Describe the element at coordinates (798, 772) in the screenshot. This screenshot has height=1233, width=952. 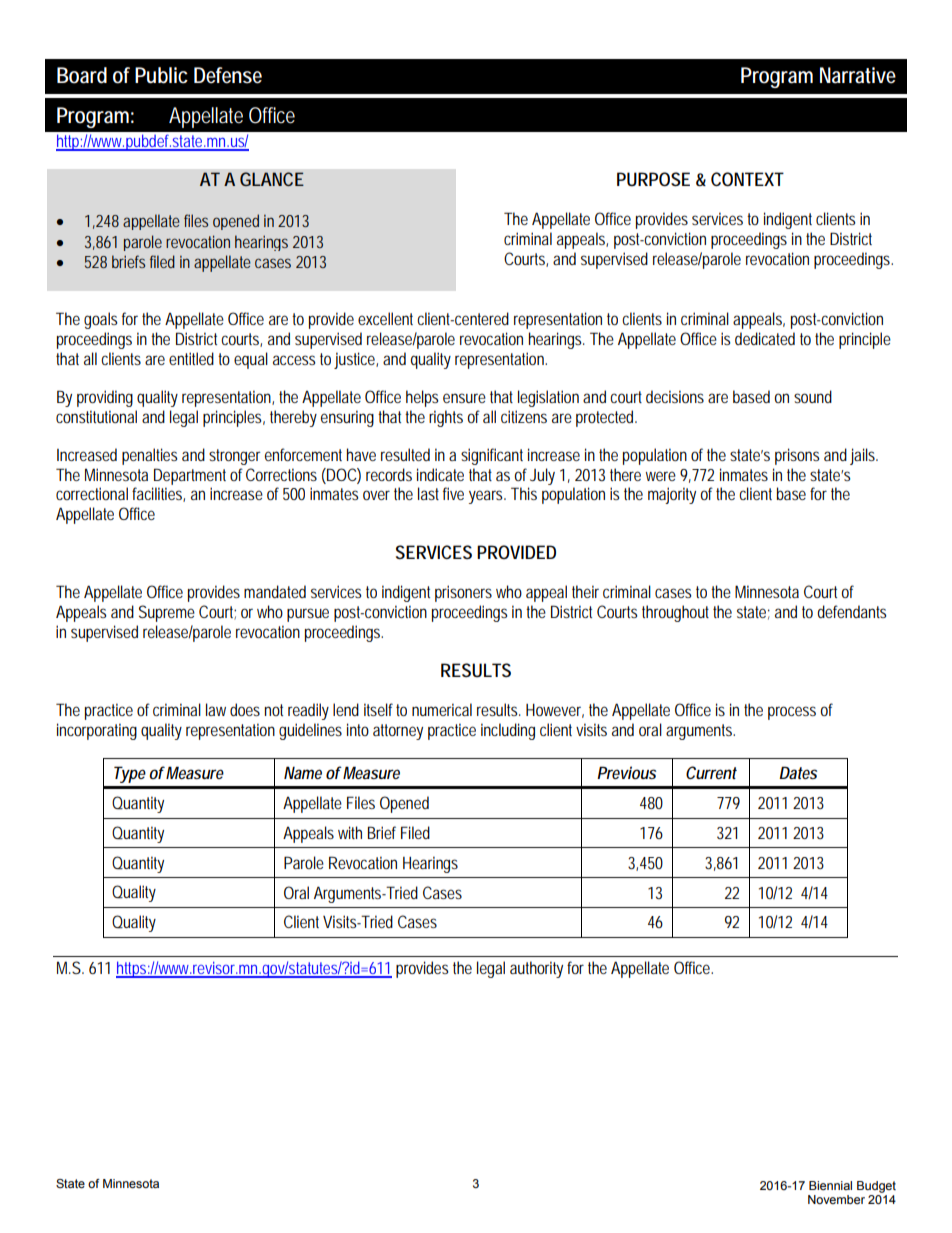
I see `Dates` at that location.
